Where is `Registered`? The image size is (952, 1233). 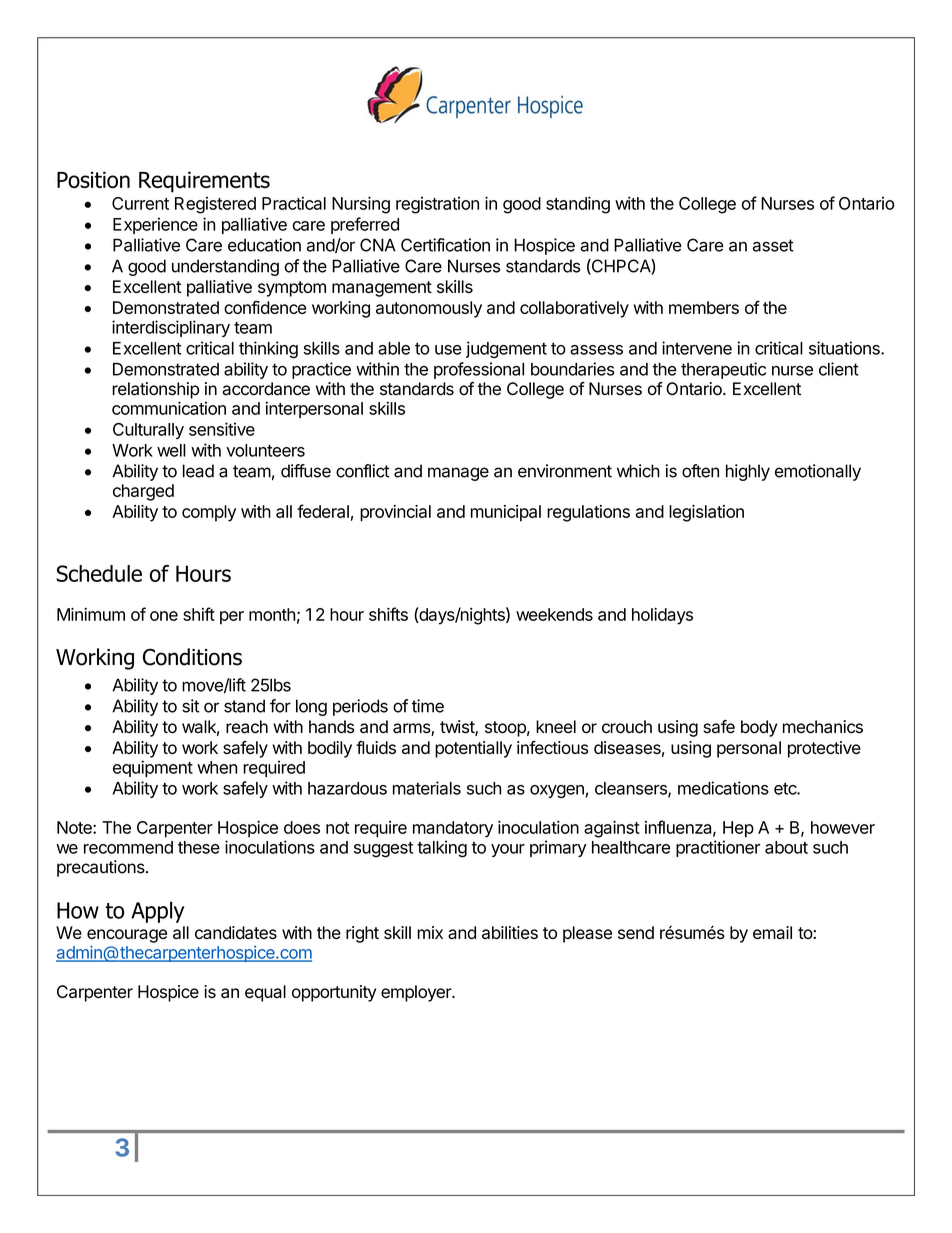 Registered is located at coordinates (215, 205).
